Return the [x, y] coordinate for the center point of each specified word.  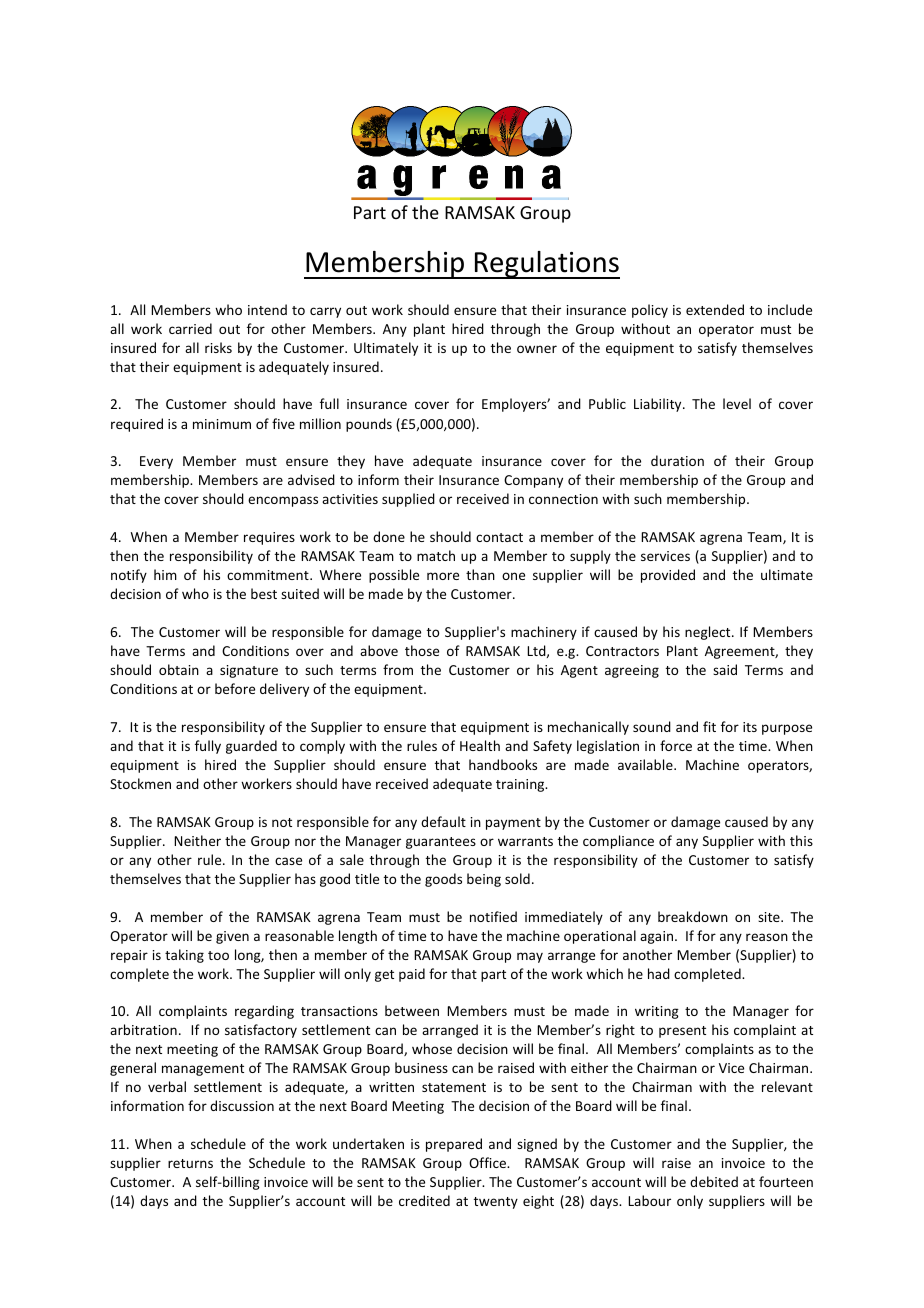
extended [715, 309]
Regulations [546, 265]
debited [714, 1181]
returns [190, 1163]
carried [190, 328]
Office [488, 1162]
